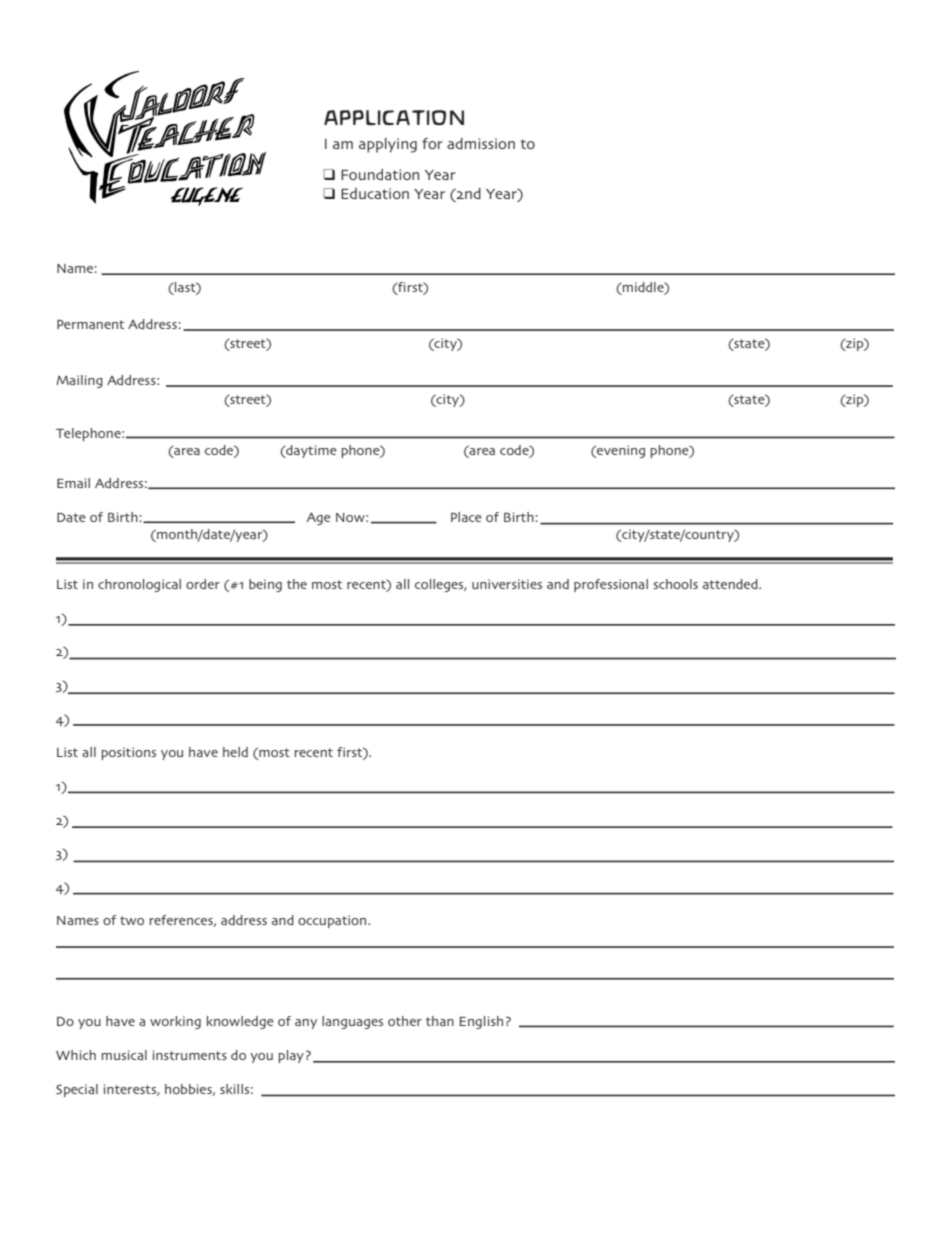 Image resolution: width=952 pixels, height=1233 pixels. Describe the element at coordinates (388, 145) in the screenshot. I see `applying` at that location.
